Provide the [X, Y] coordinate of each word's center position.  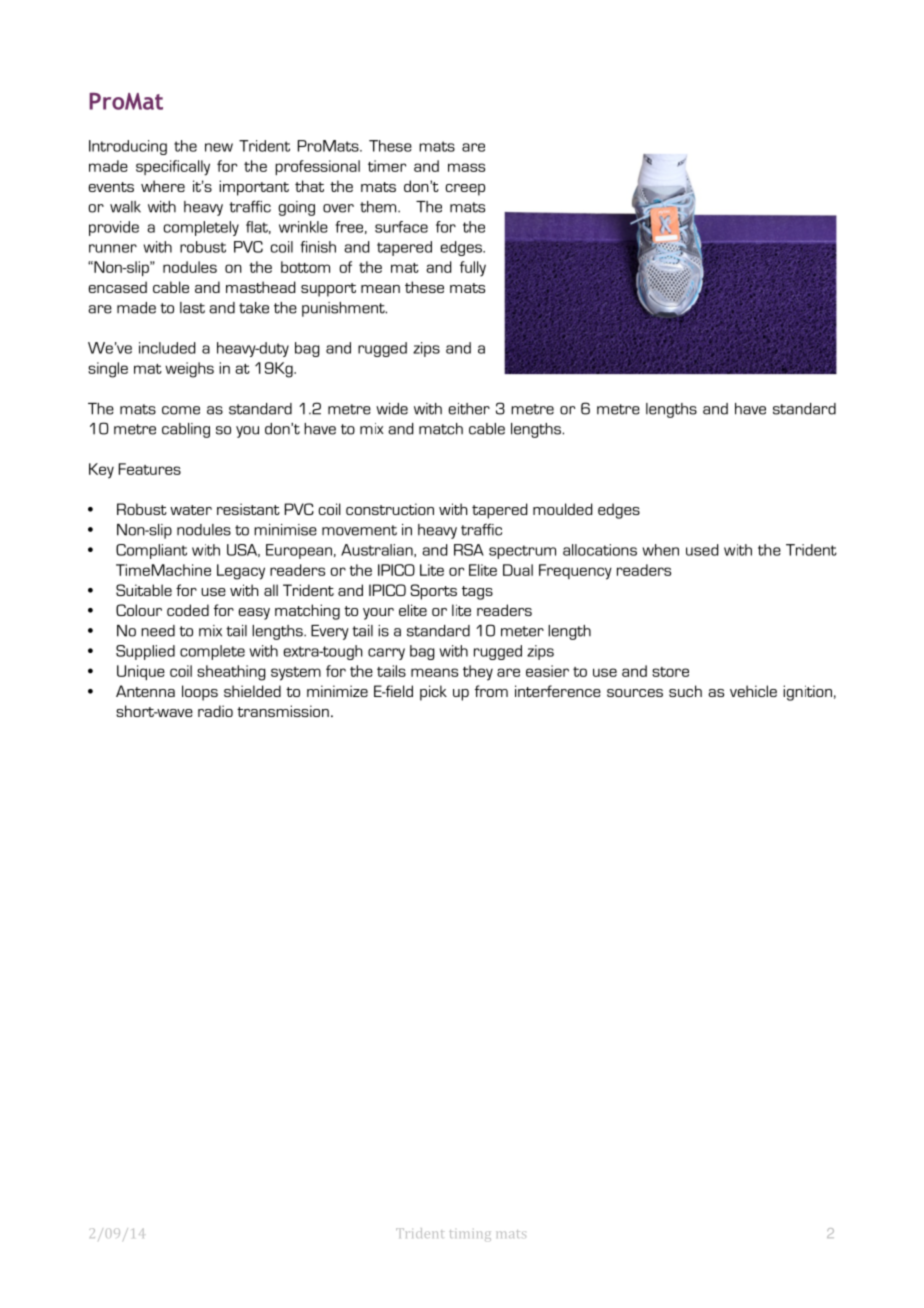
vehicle [753, 691]
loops [200, 693]
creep [465, 190]
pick [433, 693]
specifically [173, 168]
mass [466, 167]
